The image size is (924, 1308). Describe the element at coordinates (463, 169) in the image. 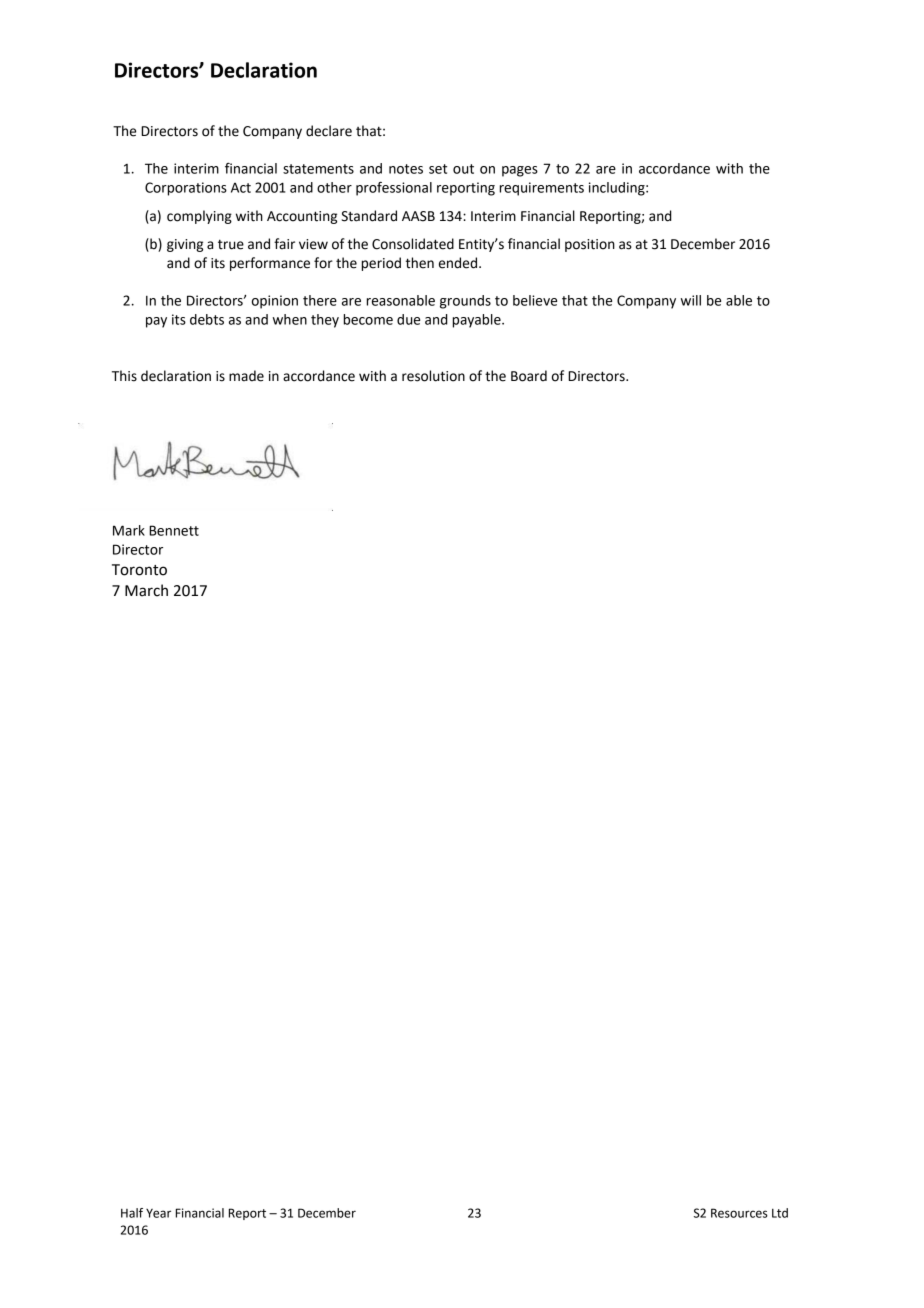

I see `out` at that location.
